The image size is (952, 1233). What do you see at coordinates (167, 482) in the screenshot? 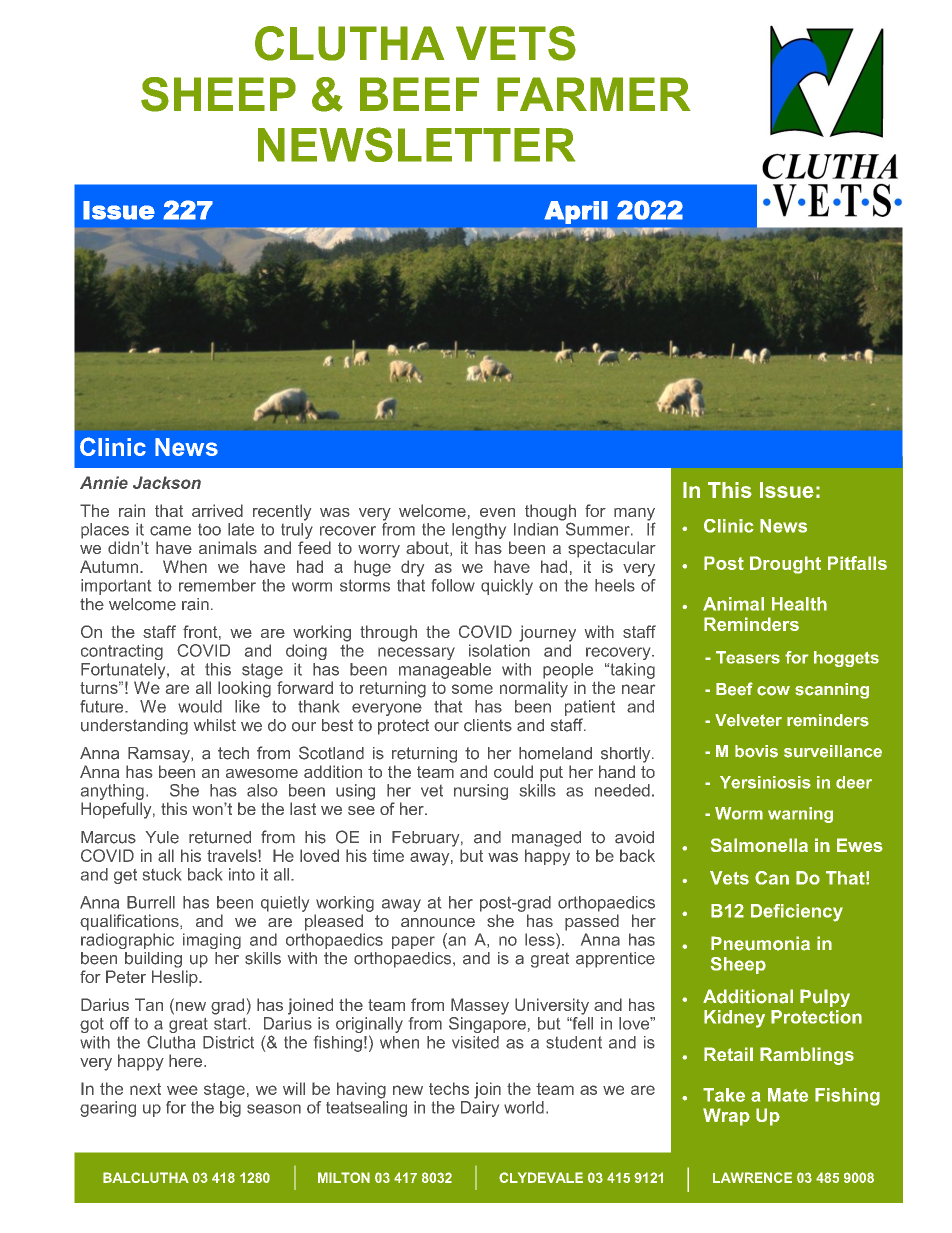
I see `Jackson` at bounding box center [167, 482].
